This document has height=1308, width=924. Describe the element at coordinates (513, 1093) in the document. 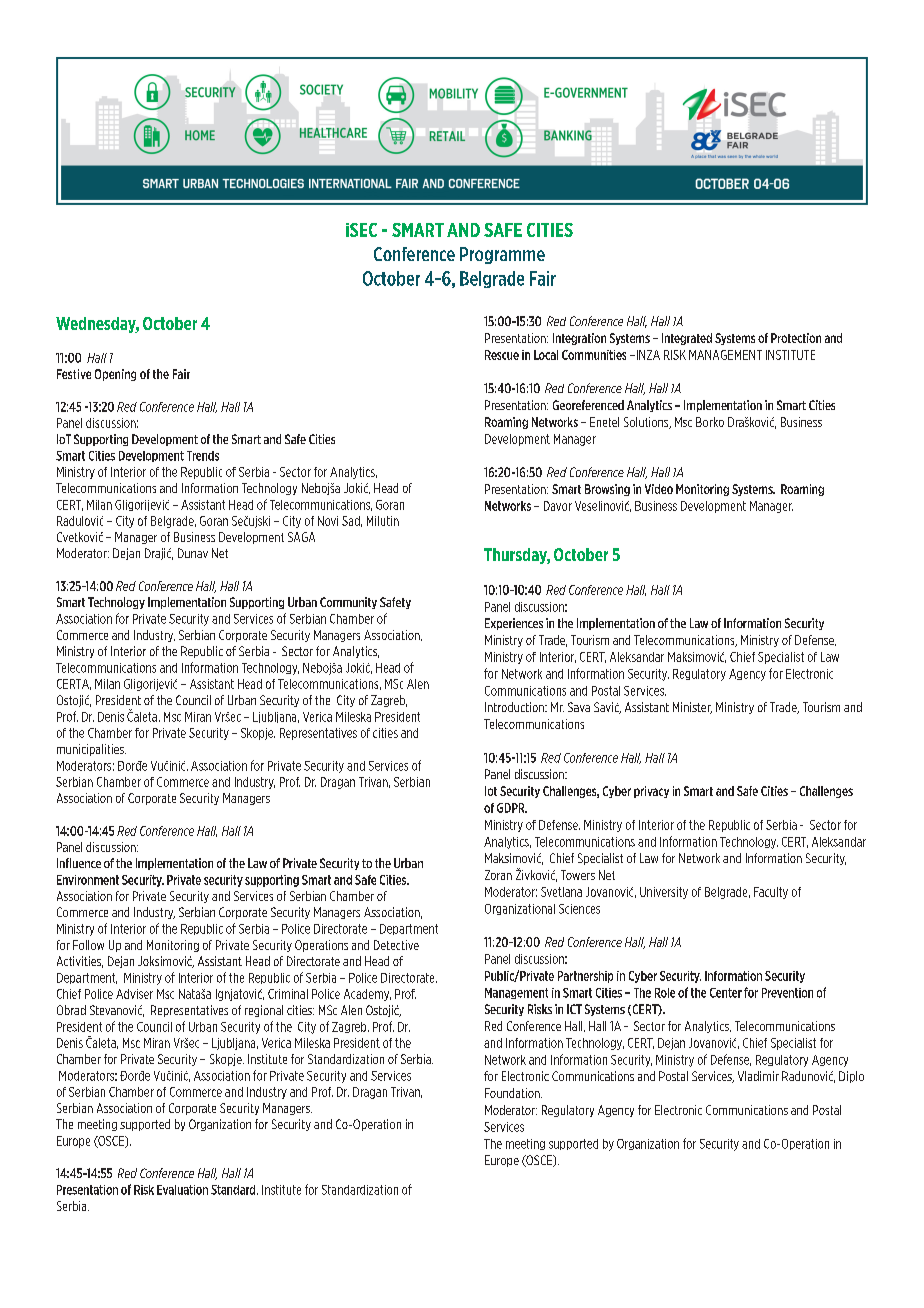

I see `Foundation` at that location.
